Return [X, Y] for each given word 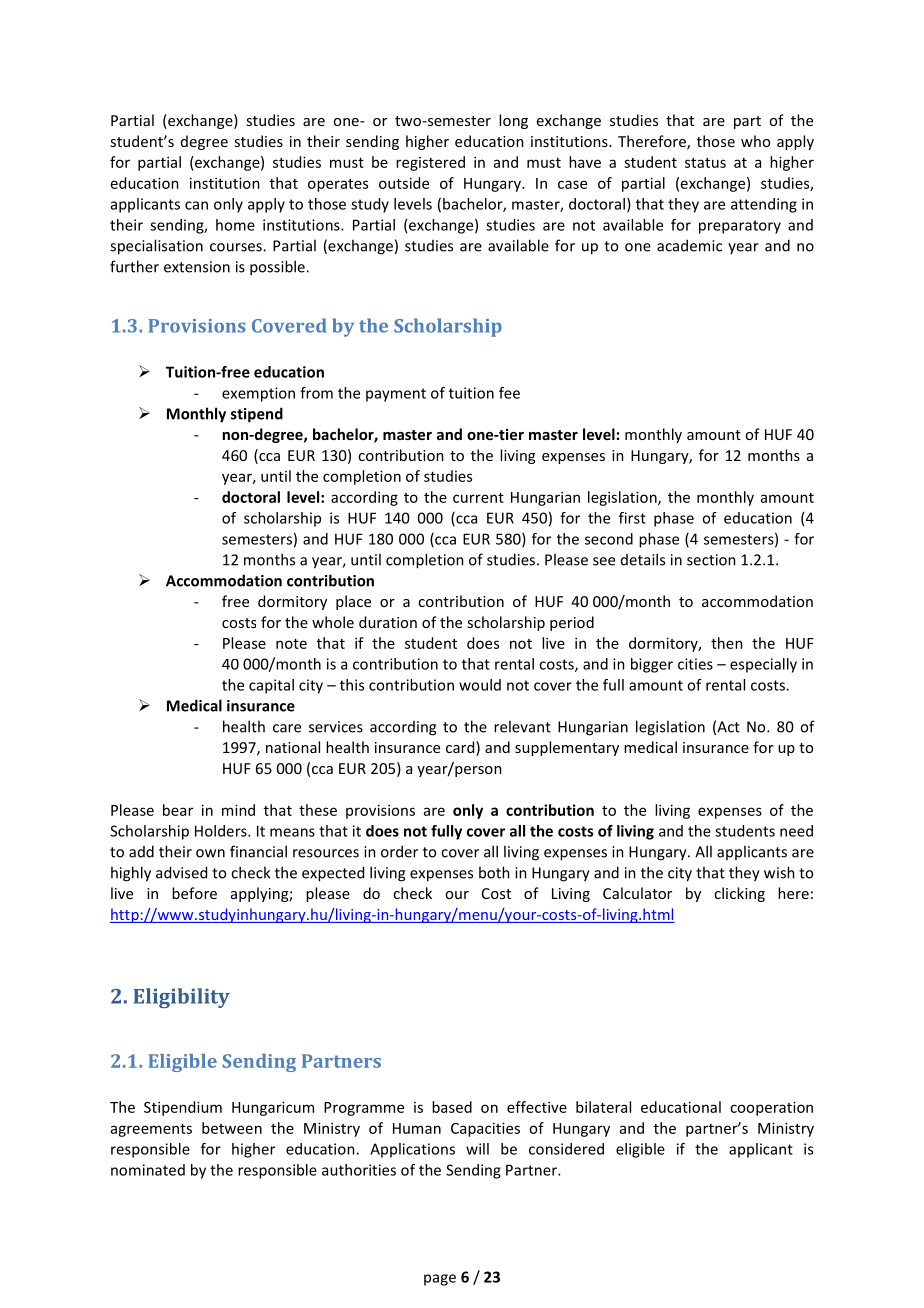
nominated [148, 1170]
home [235, 225]
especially [763, 665]
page [440, 1280]
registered [430, 163]
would [480, 685]
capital [271, 686]
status [705, 163]
